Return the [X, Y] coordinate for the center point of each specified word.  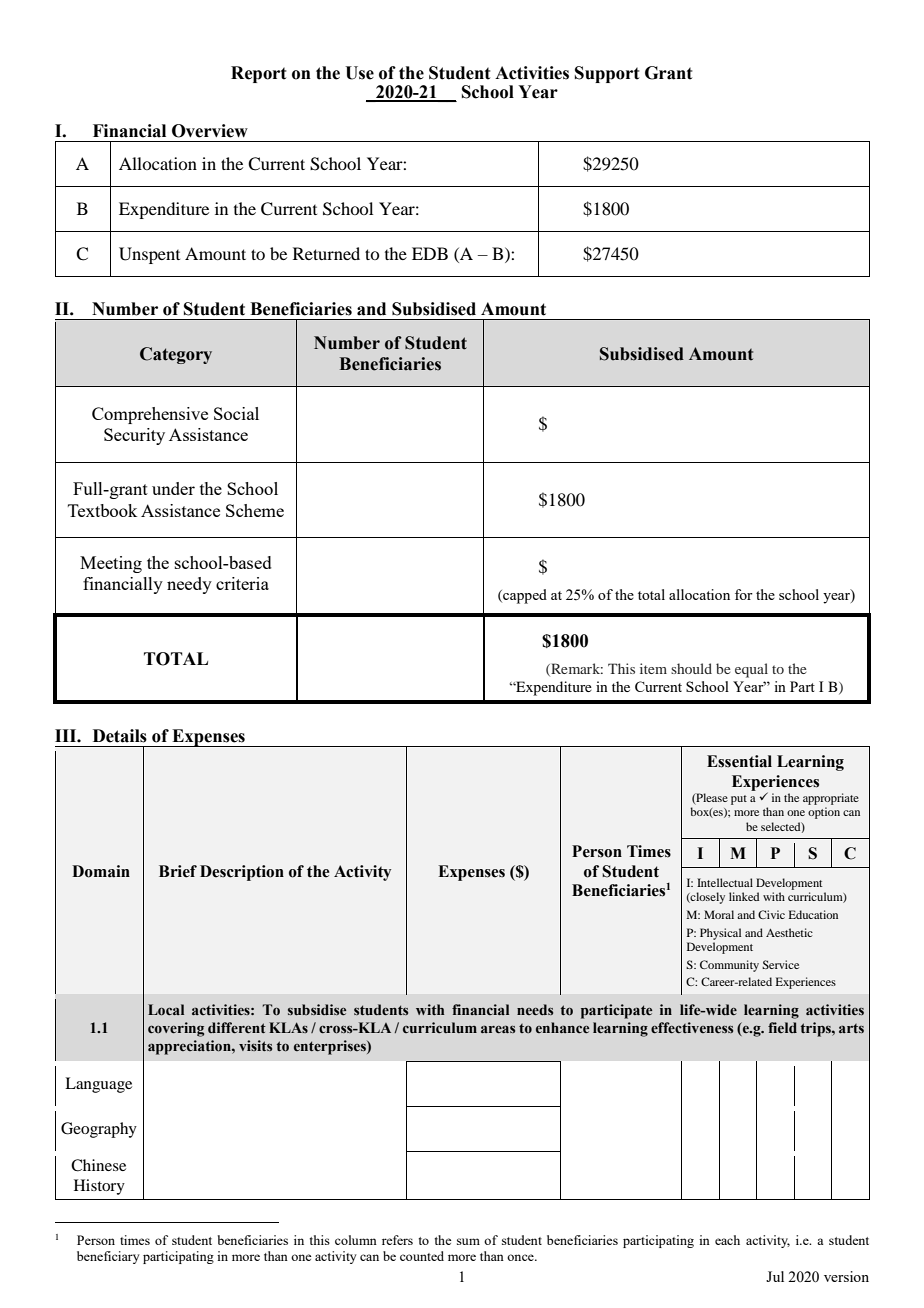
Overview [210, 131]
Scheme [255, 510]
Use [359, 73]
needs [535, 1009]
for [744, 594]
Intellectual [725, 882]
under [173, 488]
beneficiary [108, 1257]
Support [607, 74]
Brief [178, 871]
